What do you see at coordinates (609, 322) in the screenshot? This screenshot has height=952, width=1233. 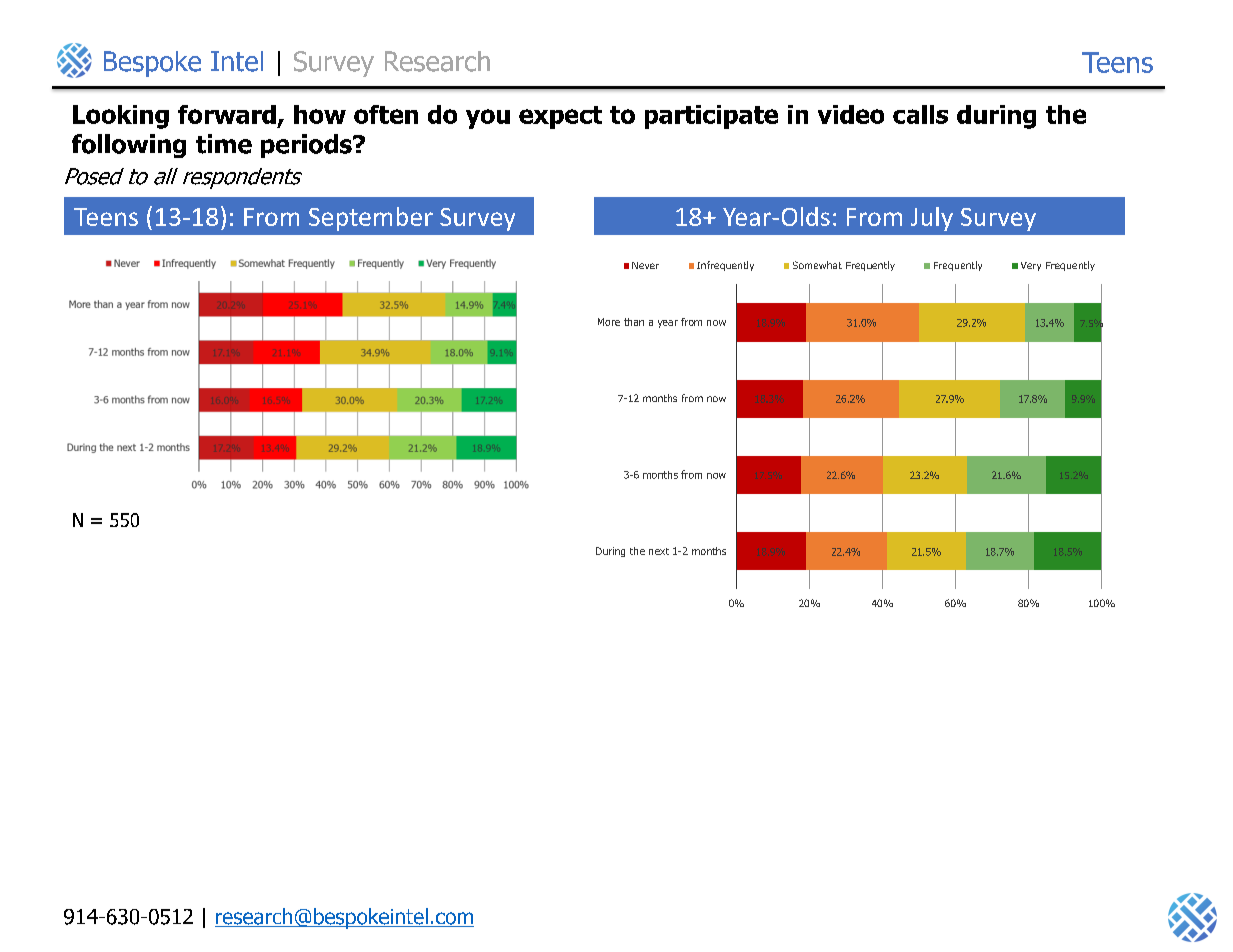 I see `More` at bounding box center [609, 322].
